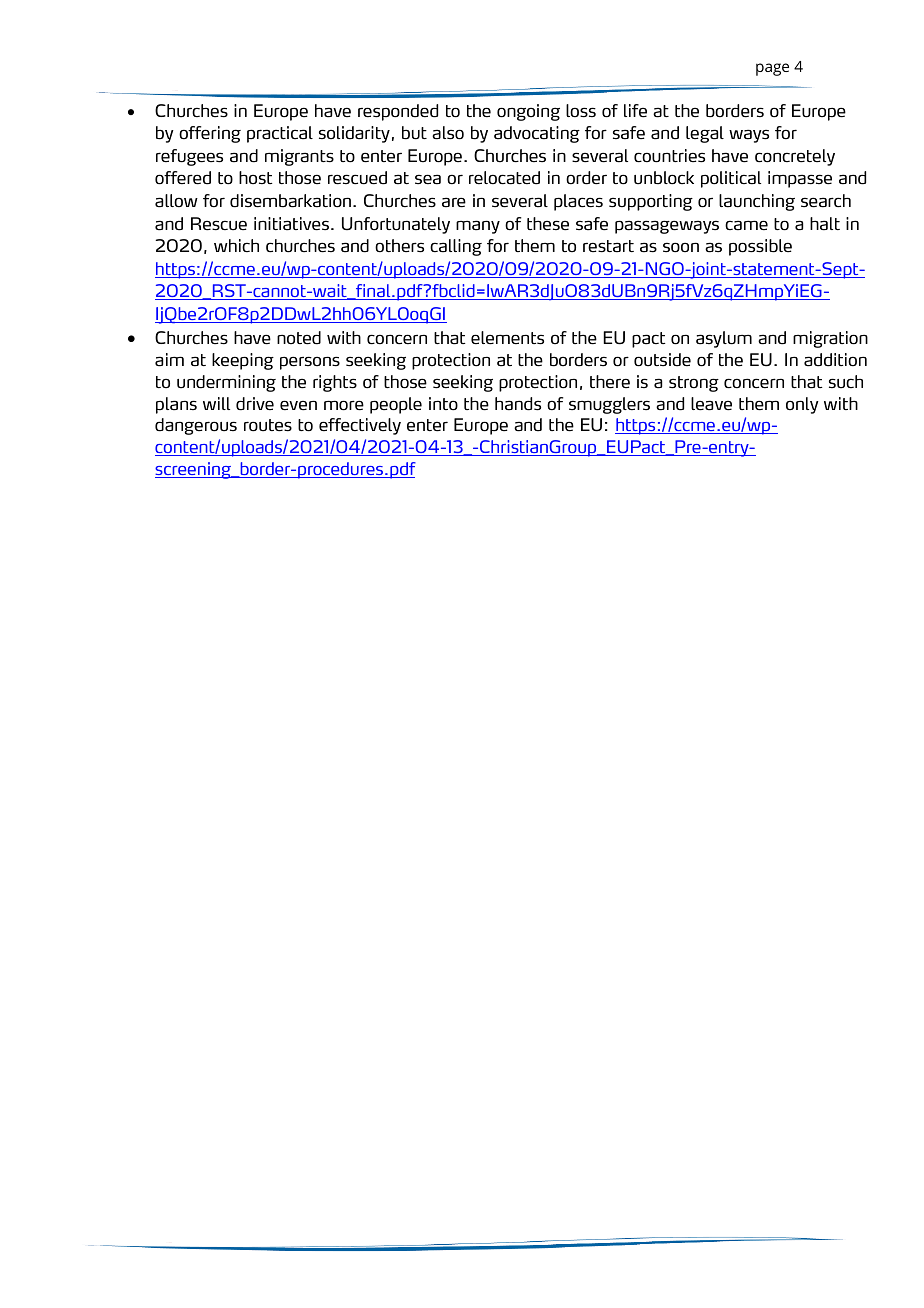  I want to click on page, so click(772, 69).
